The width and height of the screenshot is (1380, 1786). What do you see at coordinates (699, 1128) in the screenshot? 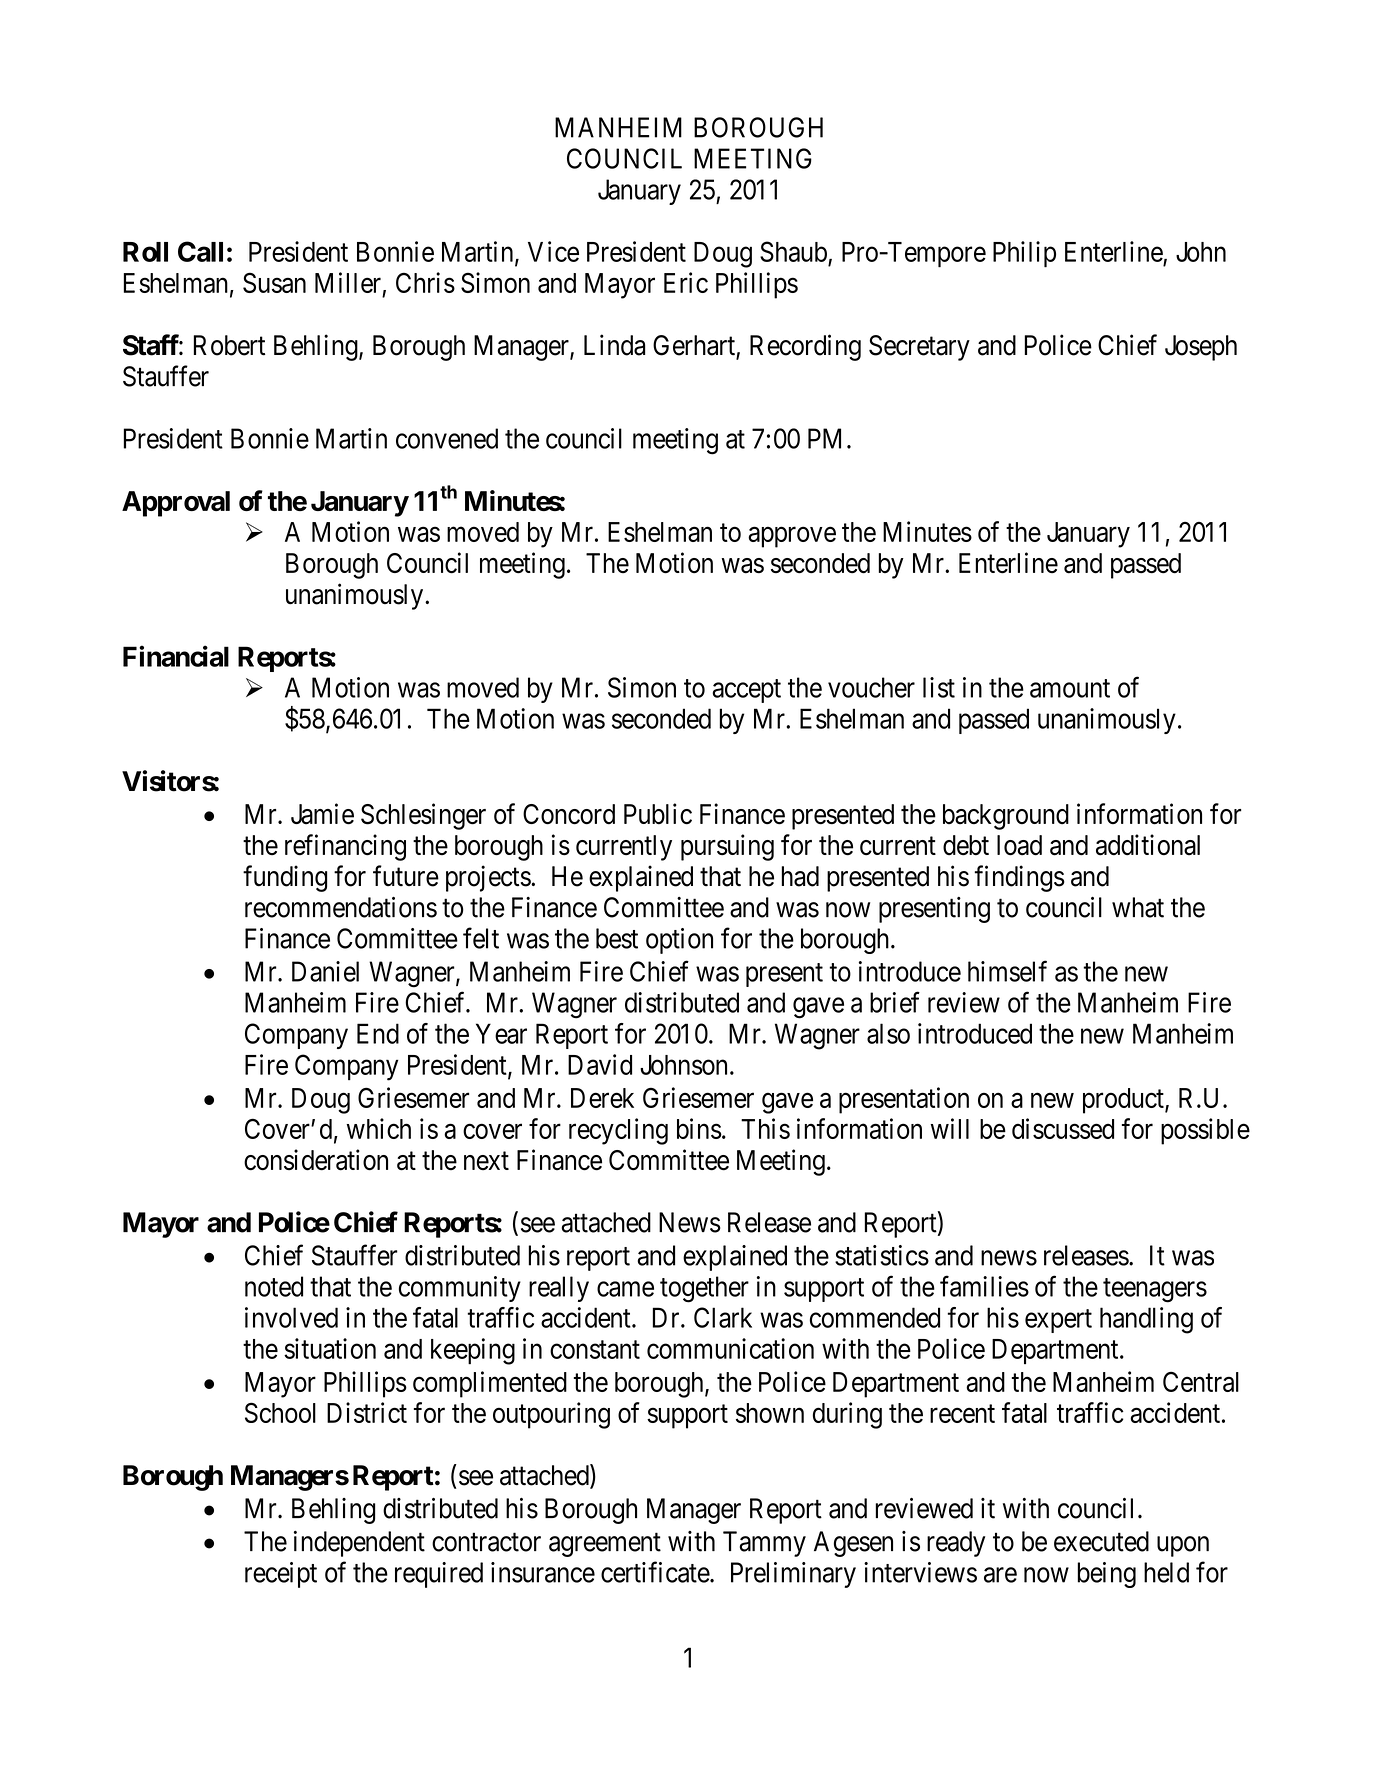
I see `bins` at bounding box center [699, 1128].
